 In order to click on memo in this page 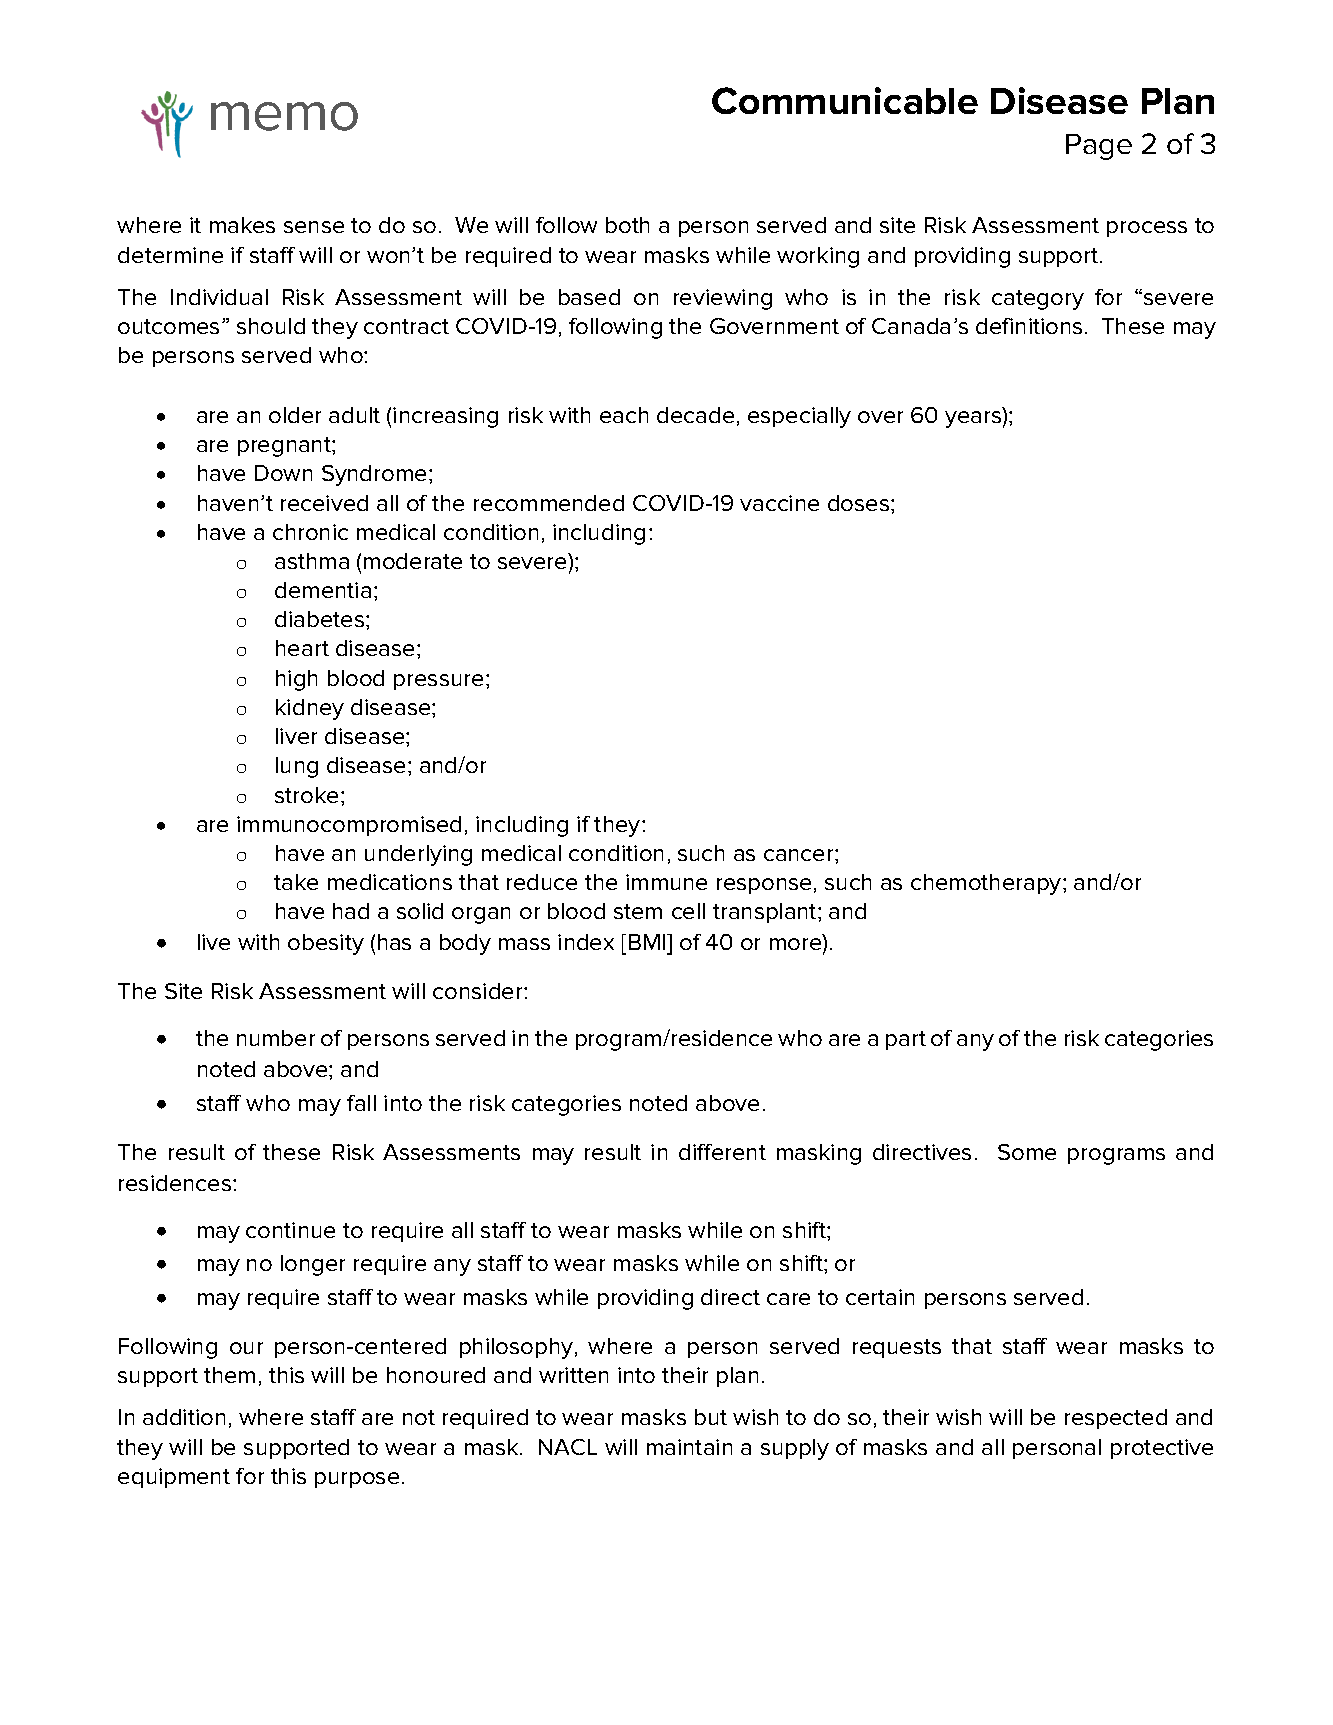, I will do `click(284, 116)`.
